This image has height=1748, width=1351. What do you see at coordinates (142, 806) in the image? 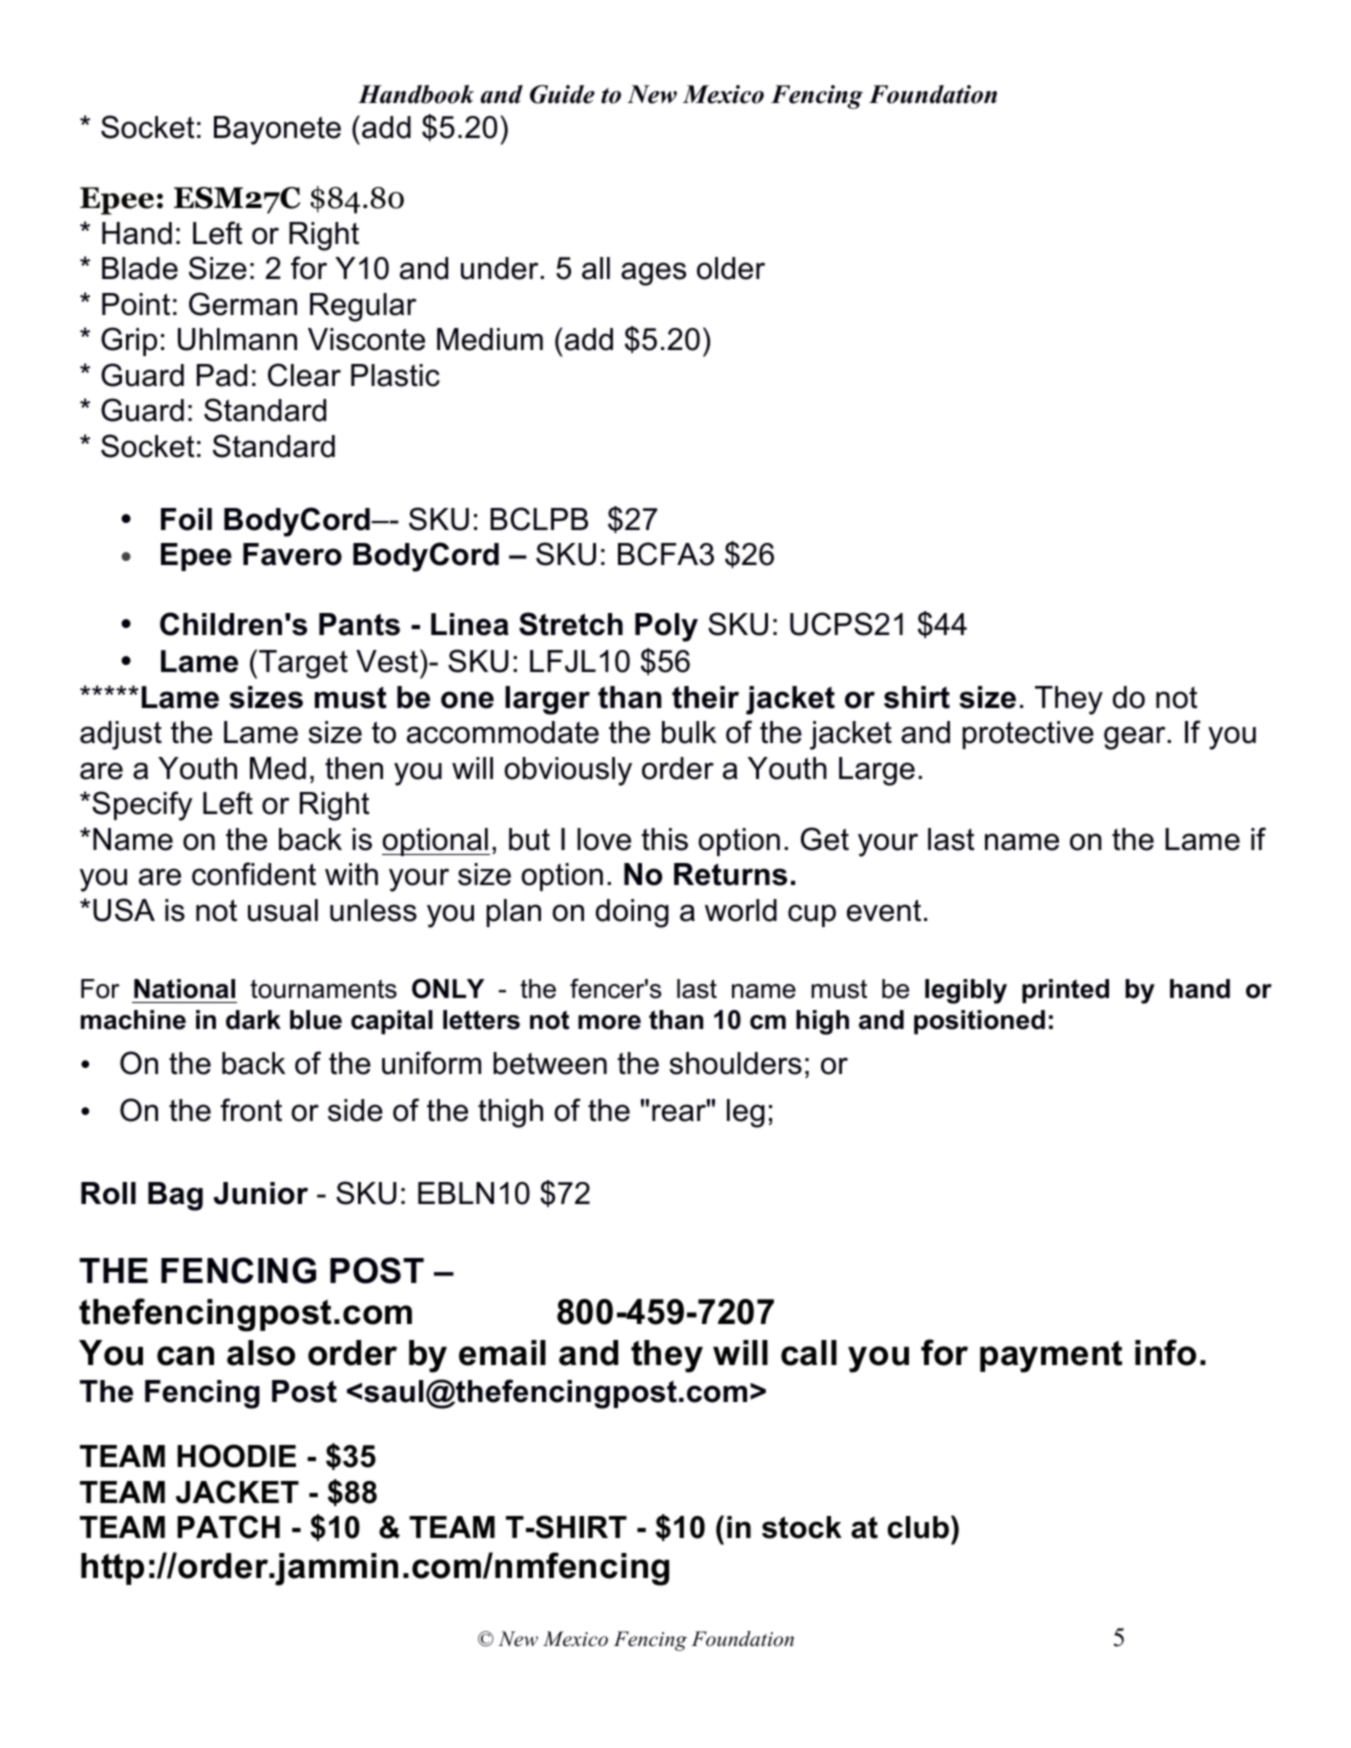
I see `Specify` at bounding box center [142, 806].
